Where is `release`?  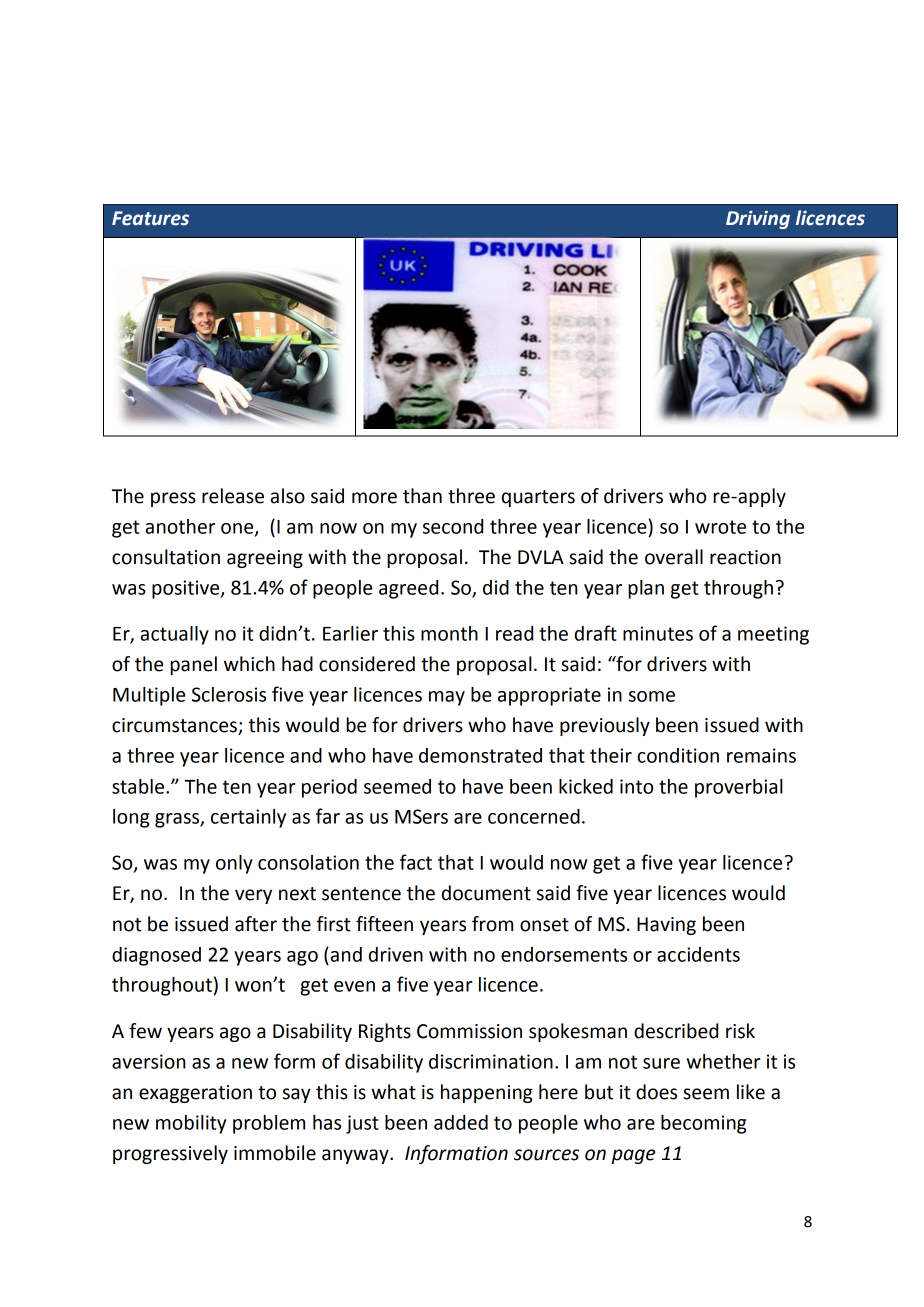 release is located at coordinates (233, 496).
